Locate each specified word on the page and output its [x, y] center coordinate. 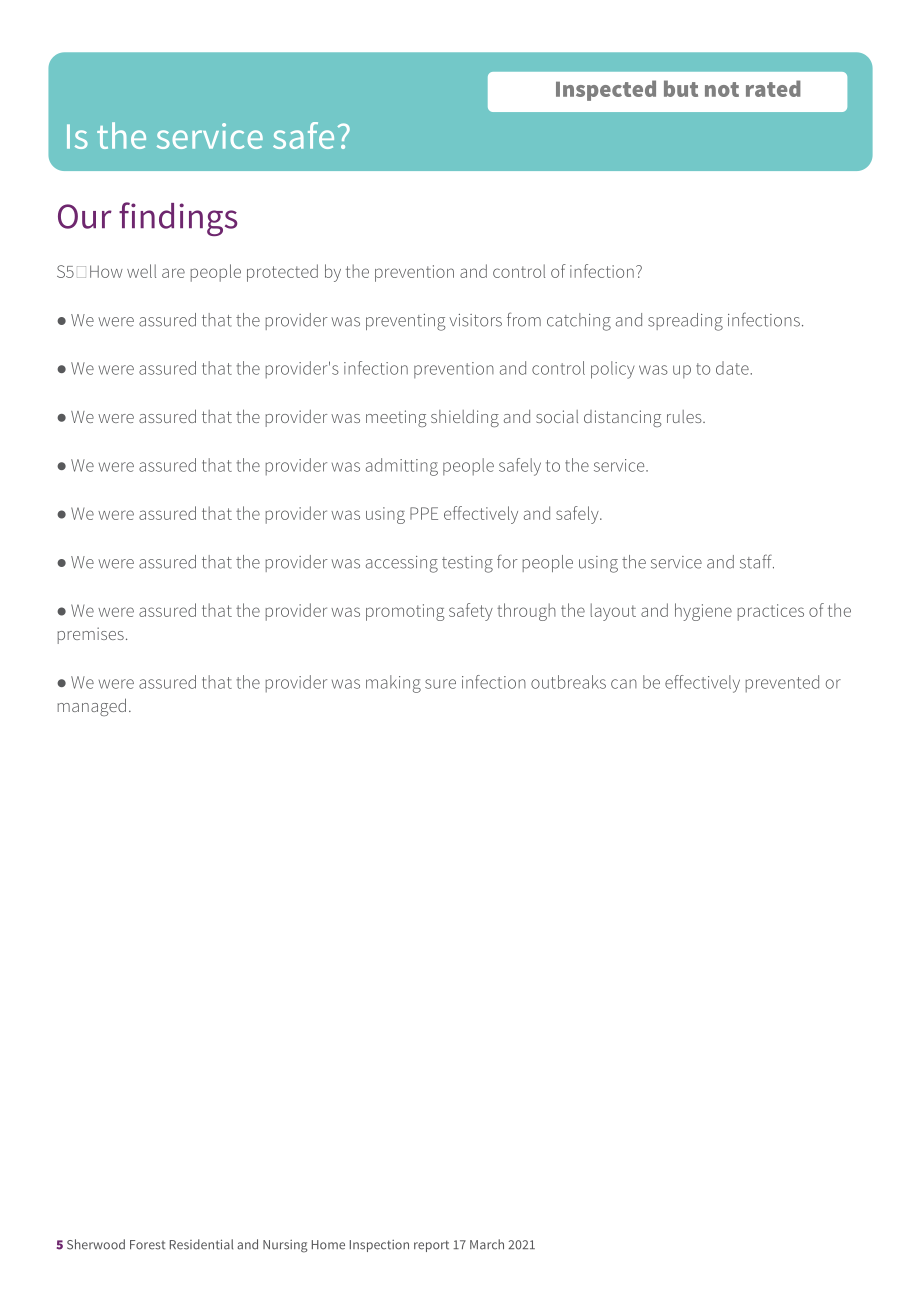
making [393, 684]
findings [178, 219]
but [681, 88]
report [431, 1246]
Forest [147, 1245]
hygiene [703, 612]
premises [91, 635]
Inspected [606, 90]
